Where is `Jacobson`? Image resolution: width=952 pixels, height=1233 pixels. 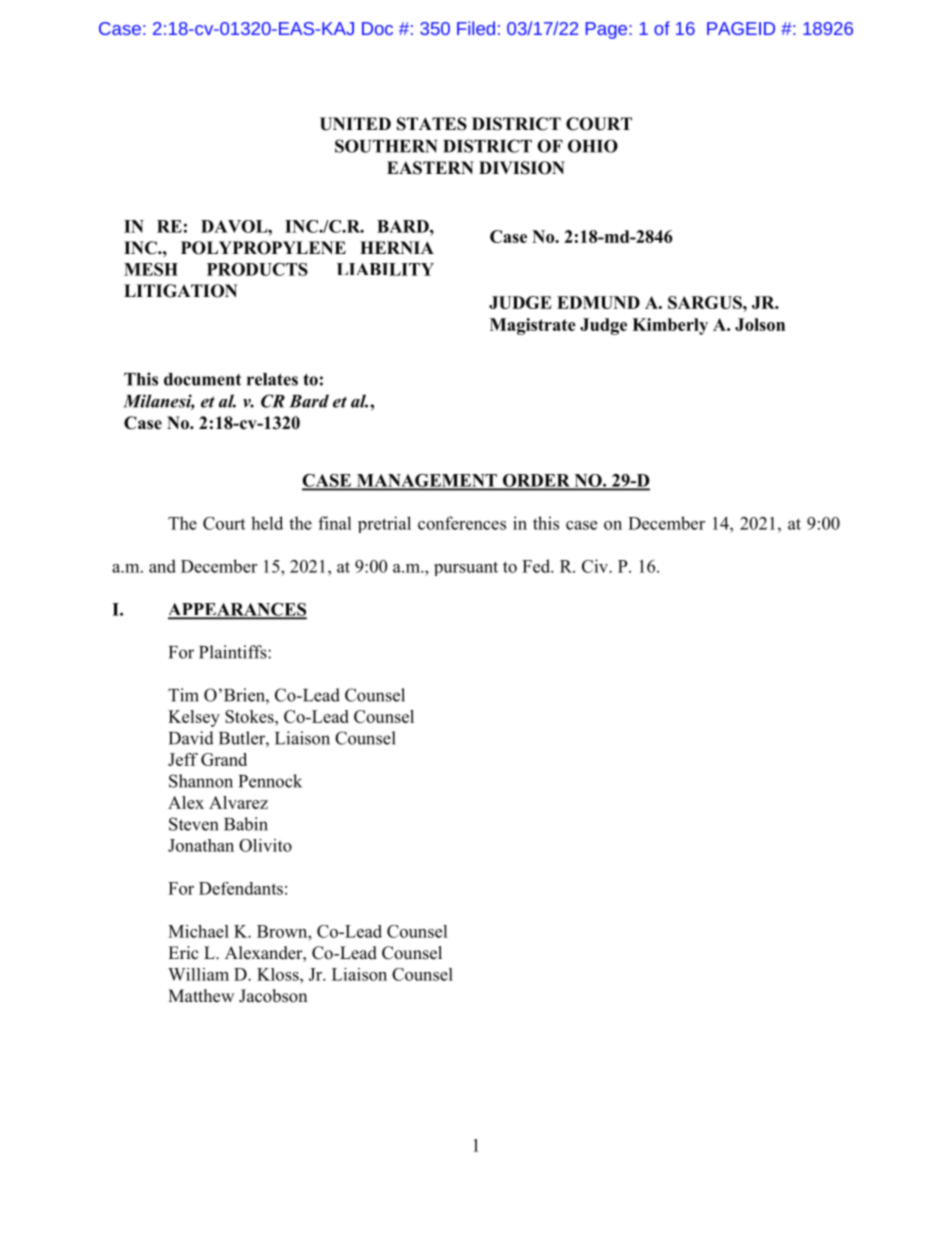
Jacobson is located at coordinates (273, 996).
